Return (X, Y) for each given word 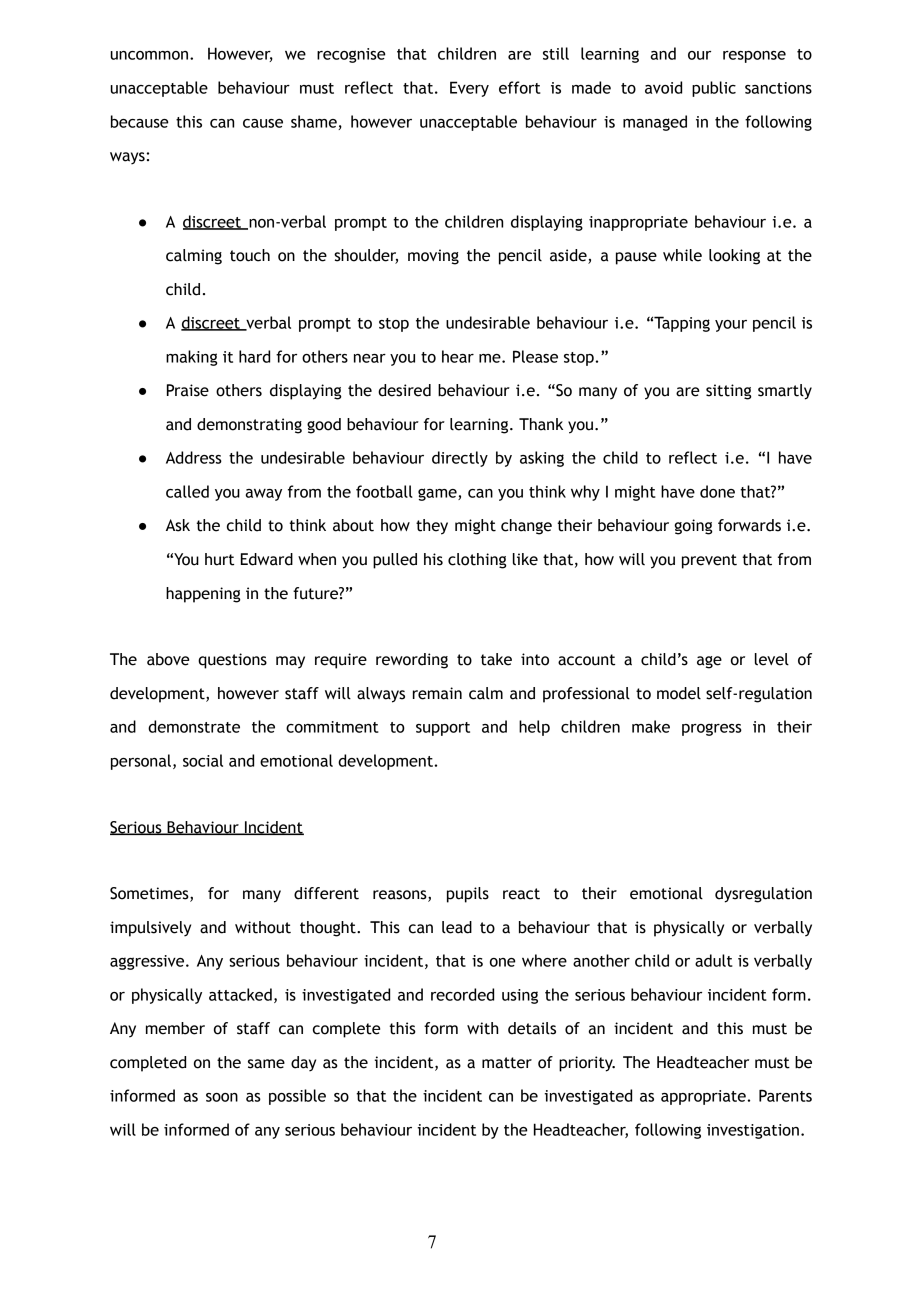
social (203, 760)
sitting (729, 392)
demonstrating (249, 426)
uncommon (150, 55)
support (443, 729)
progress (712, 729)
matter (507, 1063)
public (714, 89)
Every (469, 89)
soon (222, 1097)
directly (460, 459)
